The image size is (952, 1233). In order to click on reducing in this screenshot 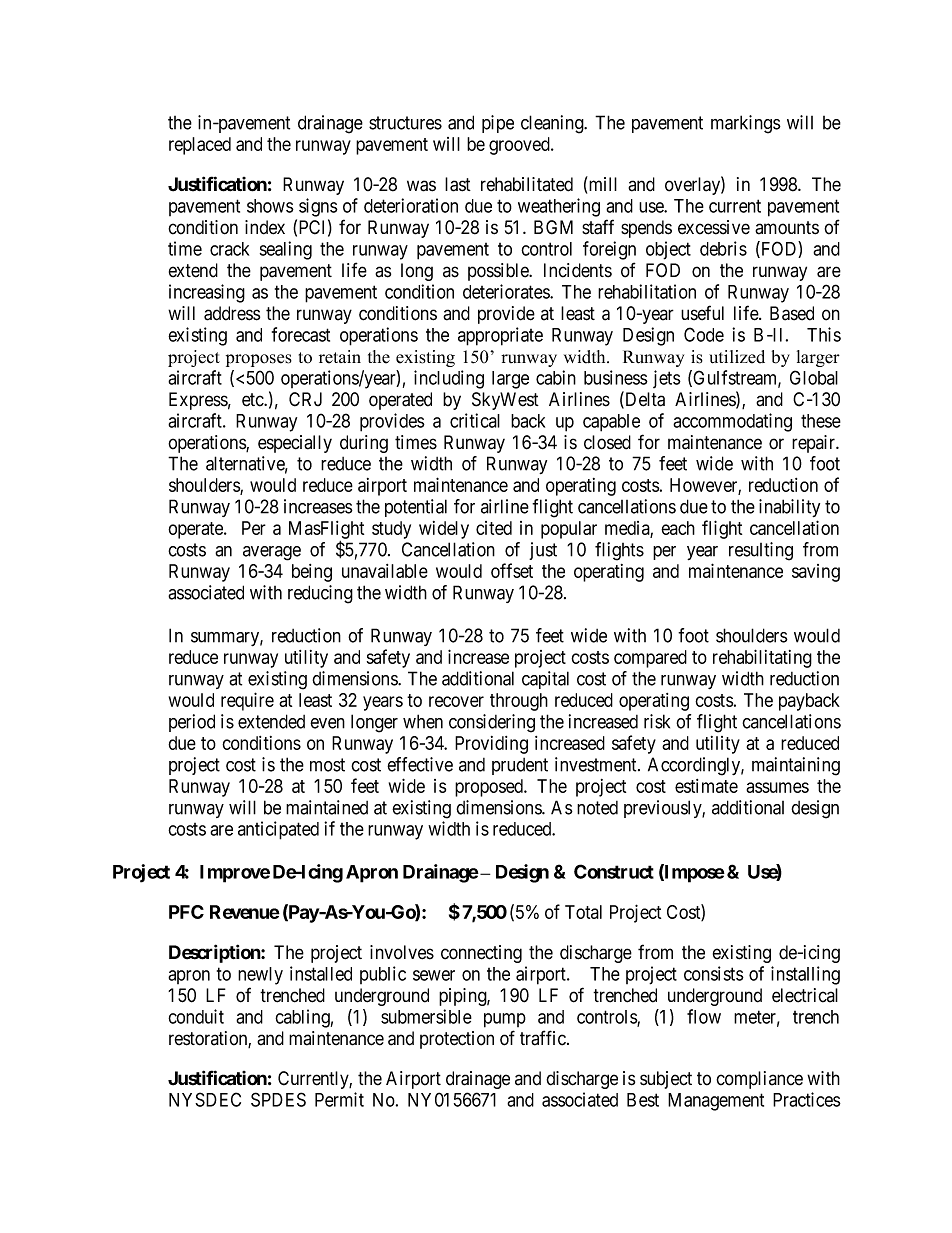, I will do `click(320, 594)`.
